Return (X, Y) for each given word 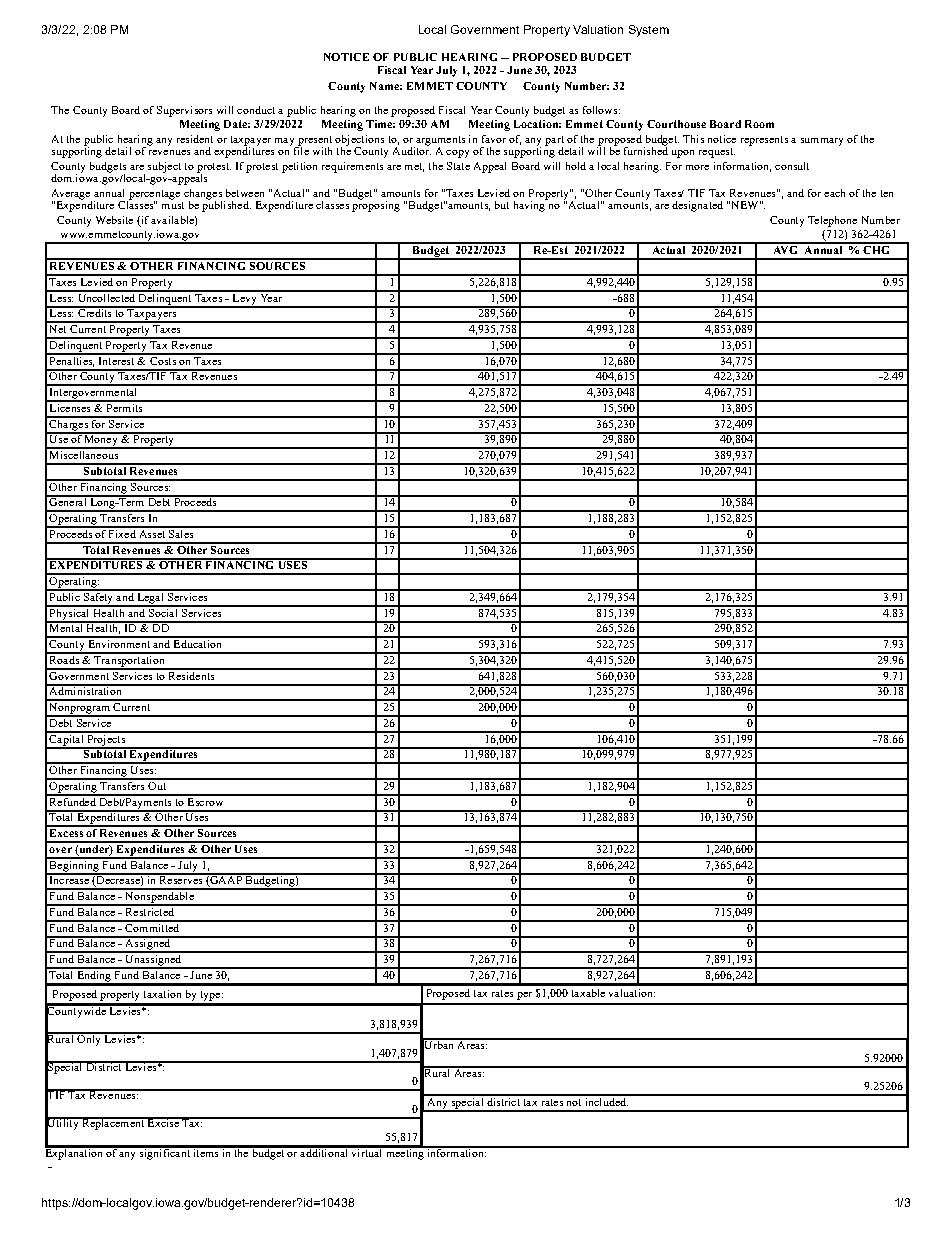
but (502, 205)
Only (89, 1039)
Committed (152, 926)
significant (165, 1153)
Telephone (832, 221)
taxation (162, 994)
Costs (163, 359)
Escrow (205, 800)
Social (163, 611)
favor (494, 139)
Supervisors (184, 111)
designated (697, 206)
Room (759, 124)
